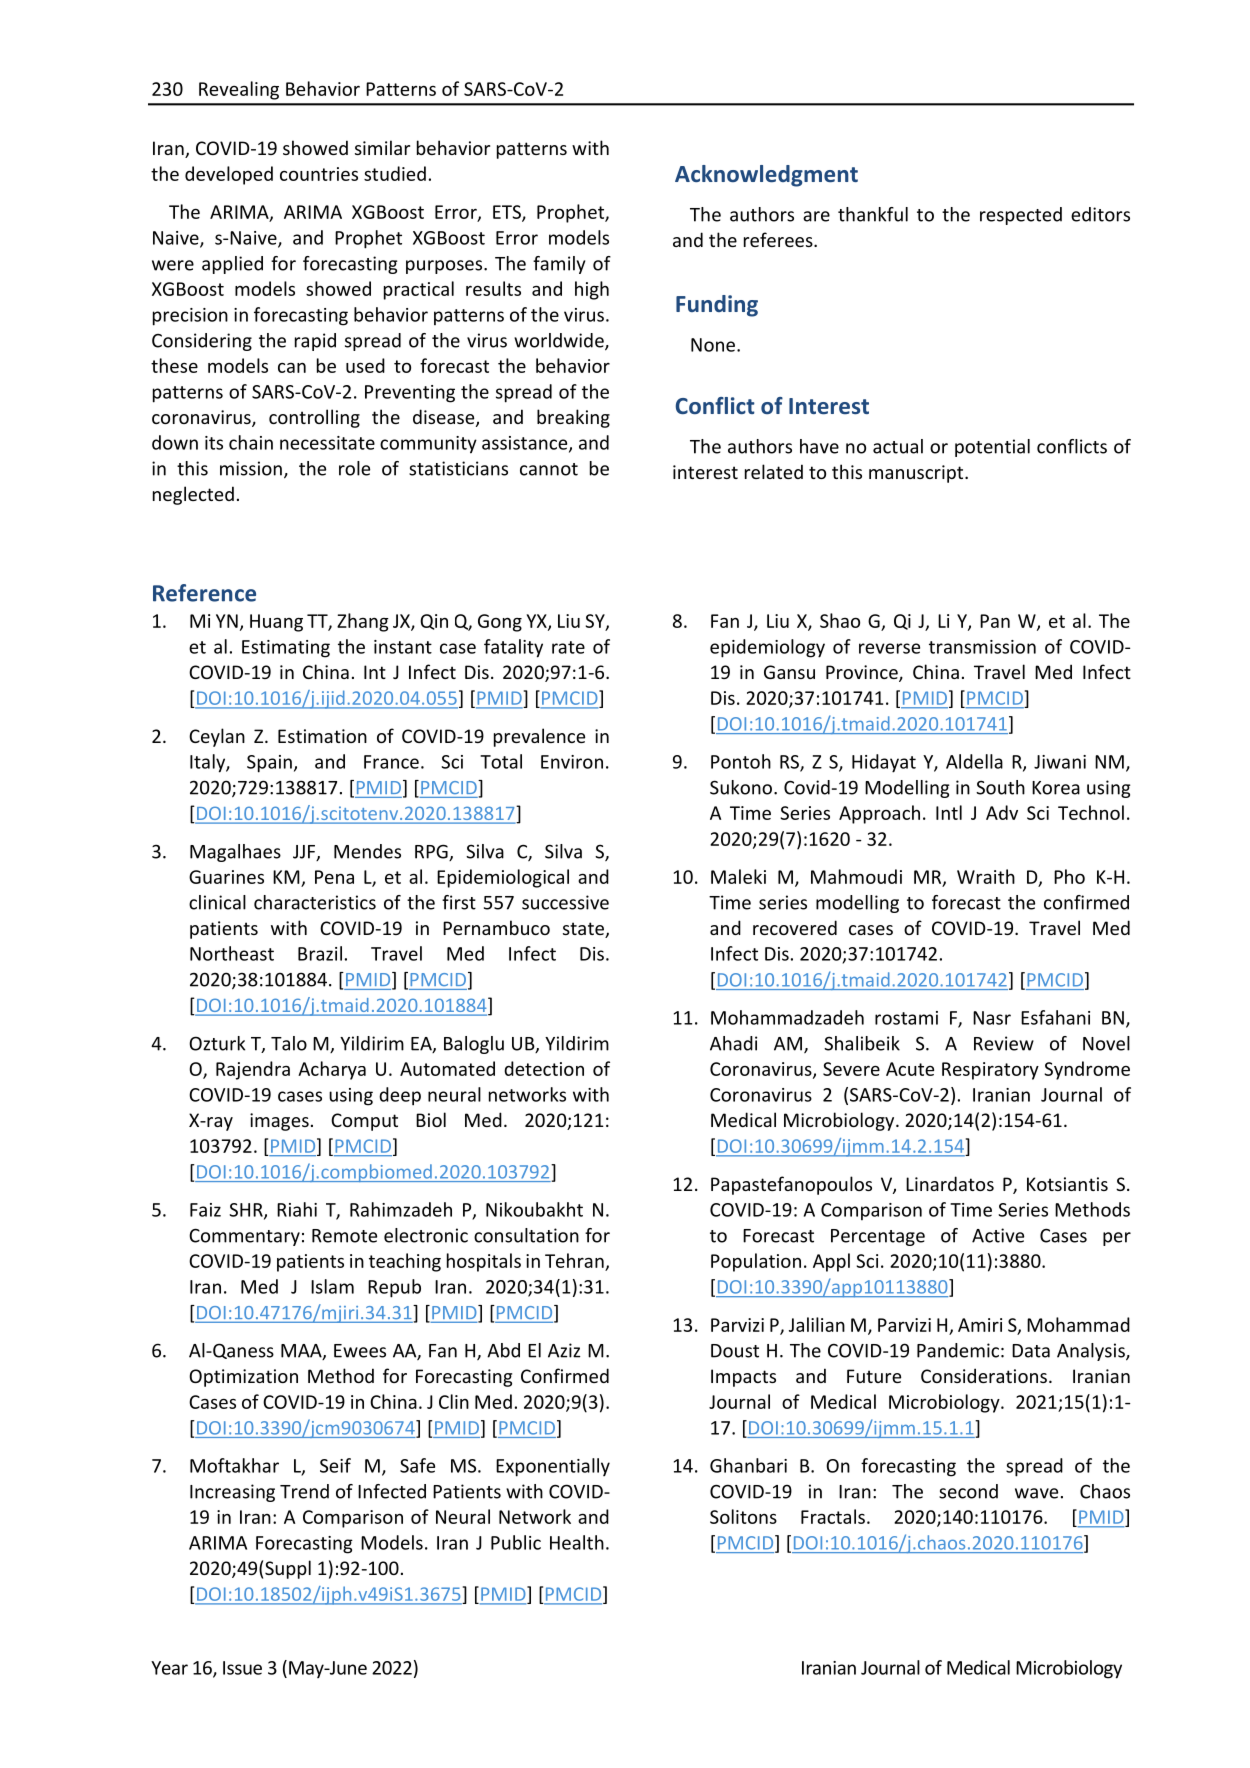 Image resolution: width=1250 pixels, height=1768 pixels. Describe the element at coordinates (242, 1668) in the screenshot. I see `Issue` at that location.
